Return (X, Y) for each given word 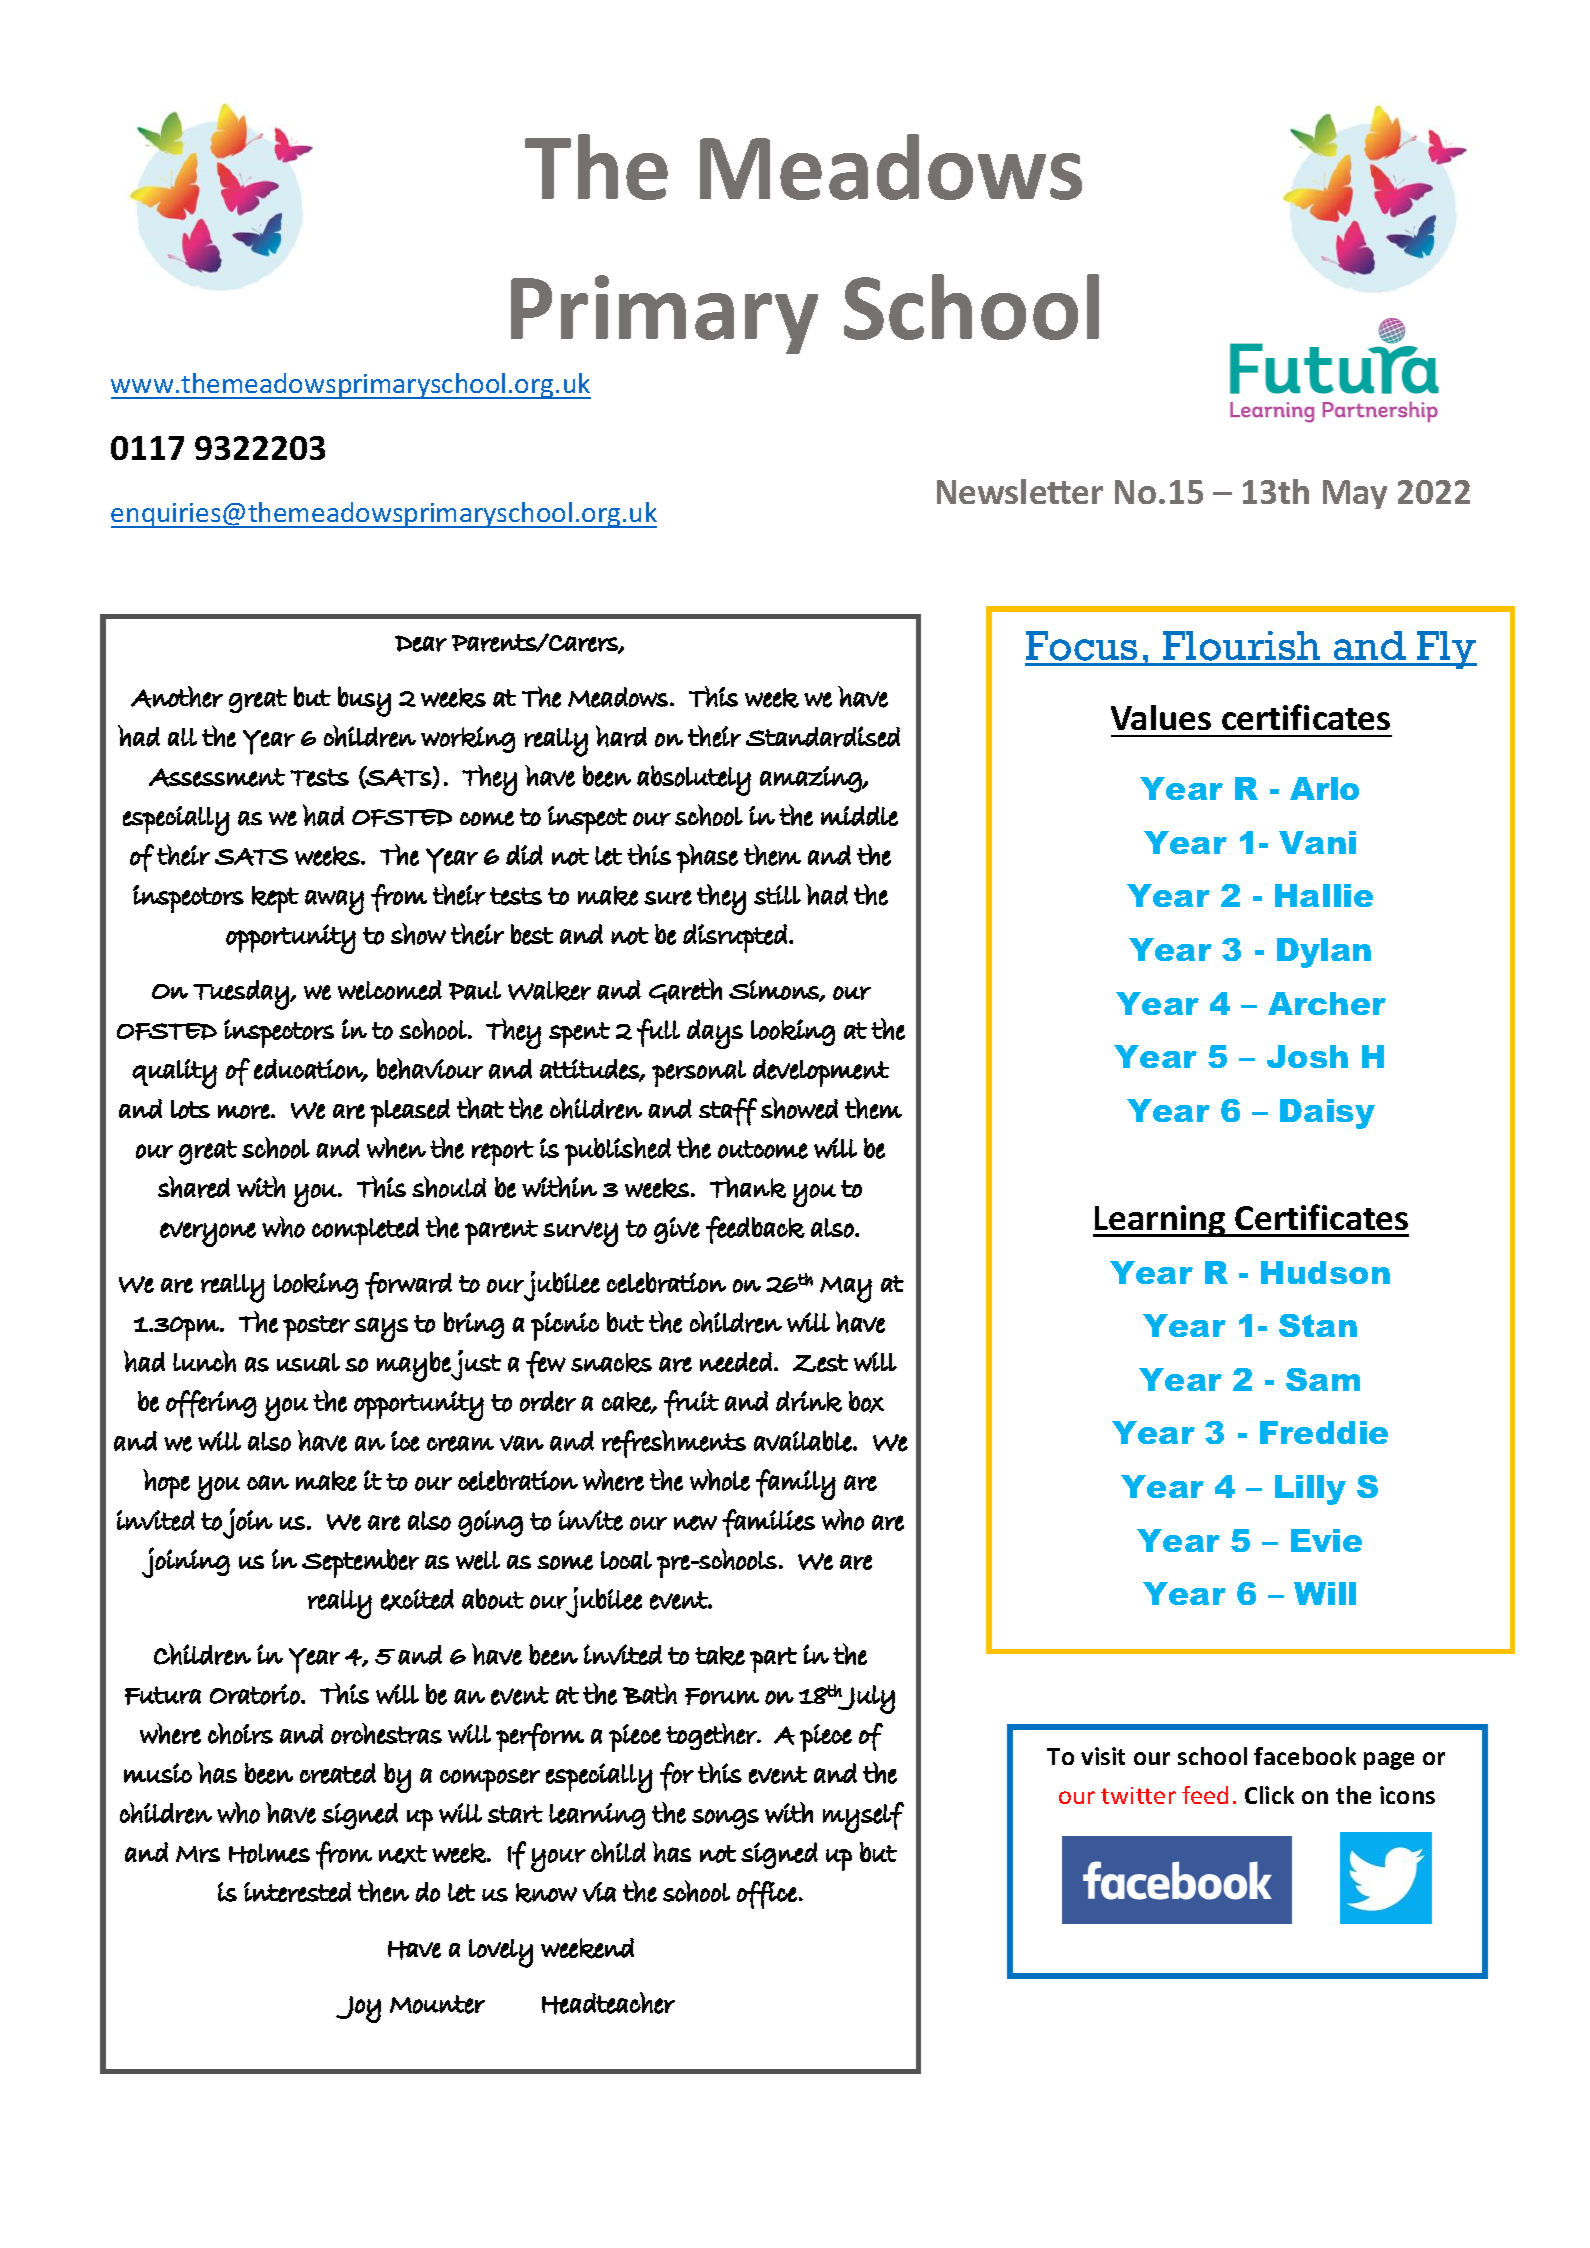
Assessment (217, 777)
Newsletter (1020, 491)
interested (297, 1892)
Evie (1326, 1540)
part (773, 1660)
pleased (410, 1113)
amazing (811, 779)
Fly (1446, 650)
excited (417, 1600)
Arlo (1324, 788)
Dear (421, 643)
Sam (1323, 1379)
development (821, 1073)
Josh (1307, 1056)
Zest (820, 1363)
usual (308, 1362)
